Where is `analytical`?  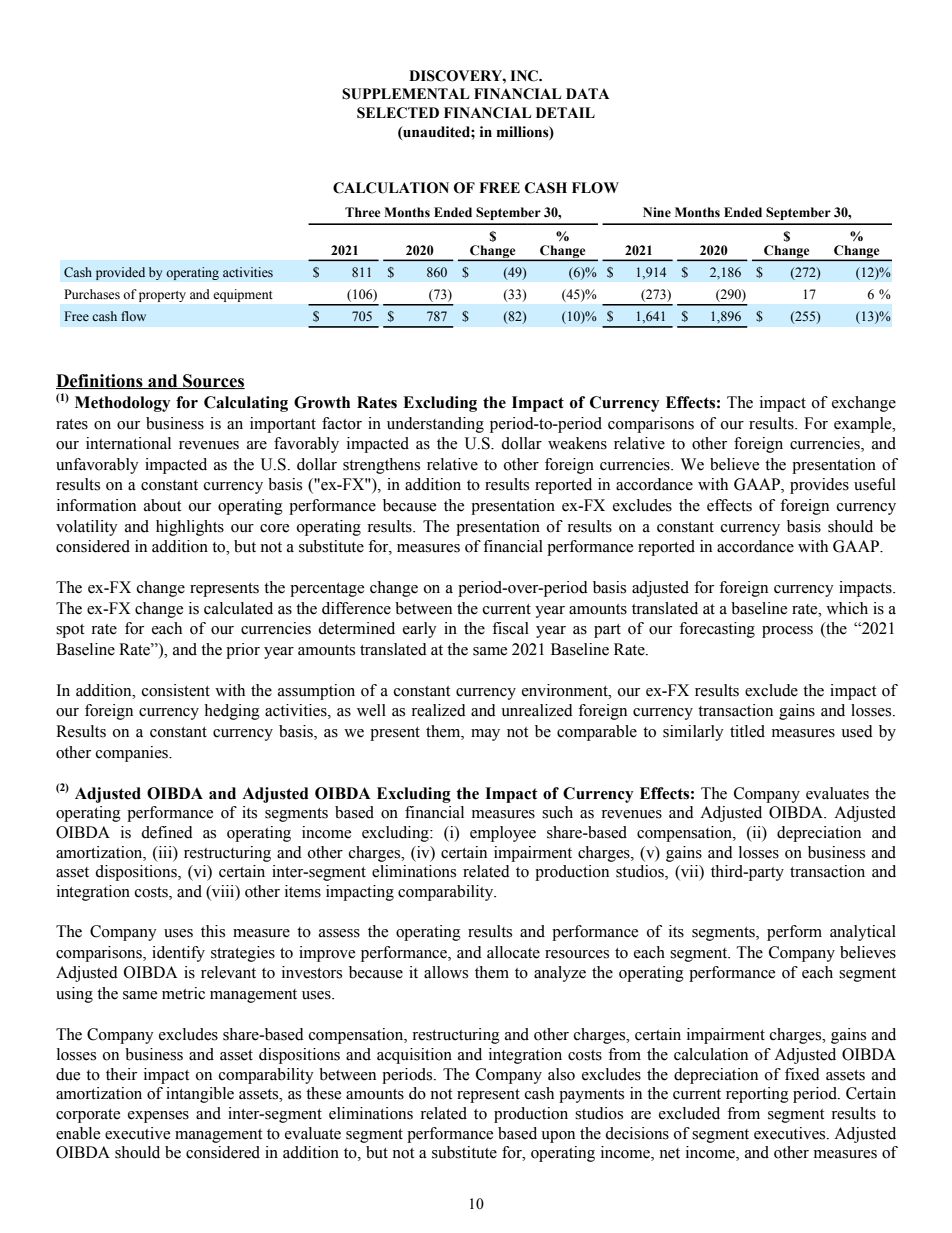 analytical is located at coordinates (863, 933).
